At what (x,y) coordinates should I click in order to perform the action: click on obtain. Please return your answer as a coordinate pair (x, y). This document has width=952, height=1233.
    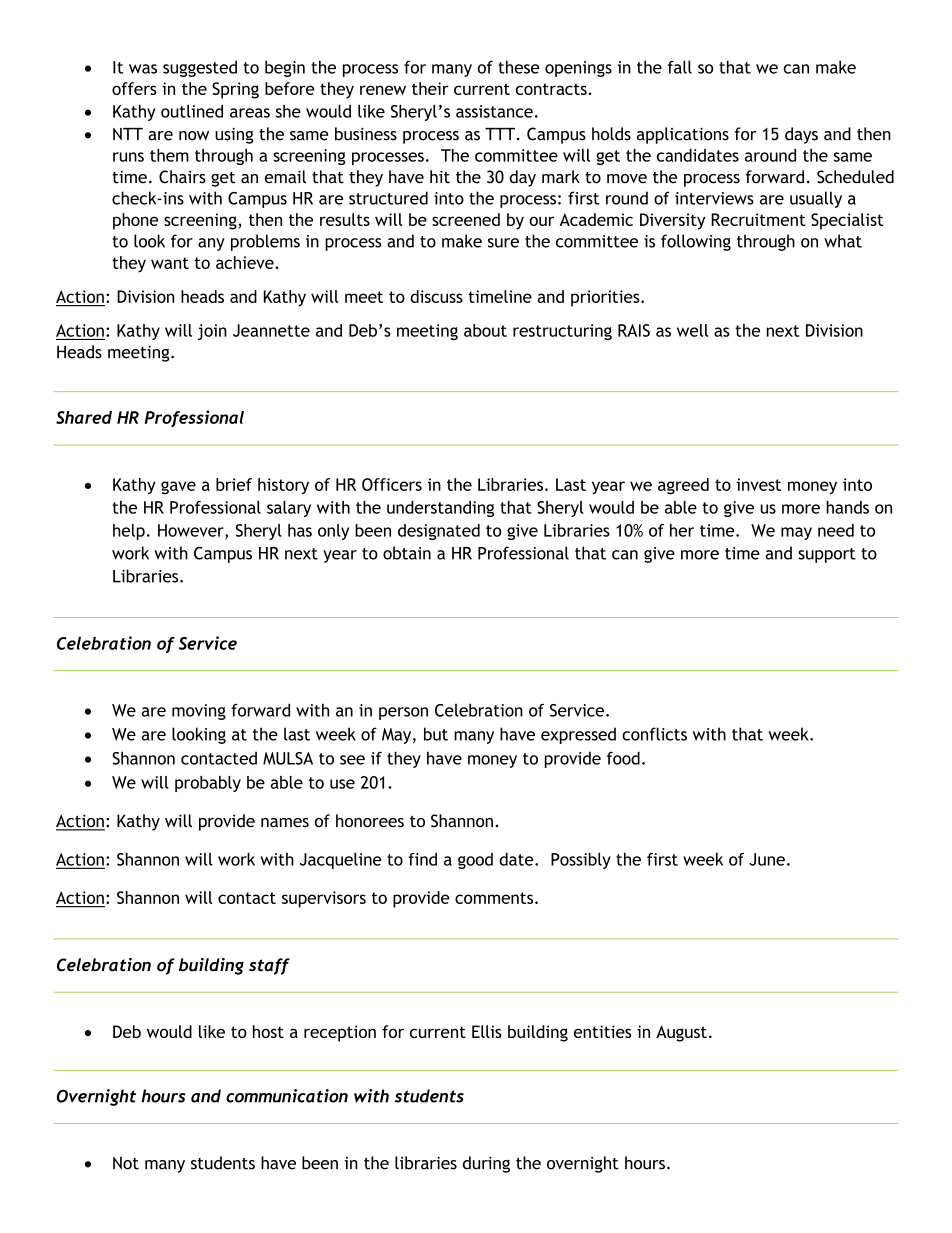
    Looking at the image, I should click on (407, 553).
